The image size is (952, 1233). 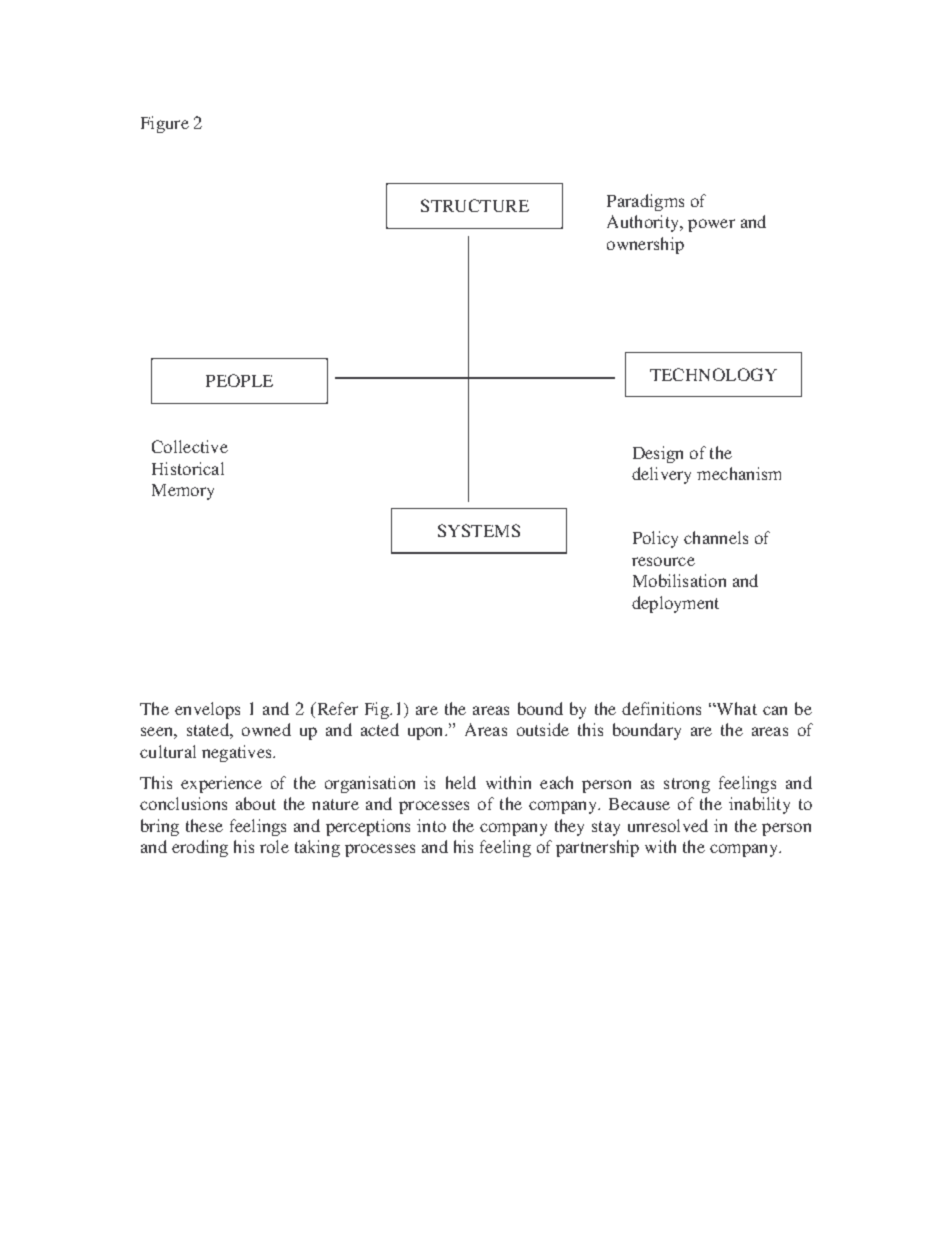 I want to click on Figure, so click(x=165, y=124).
